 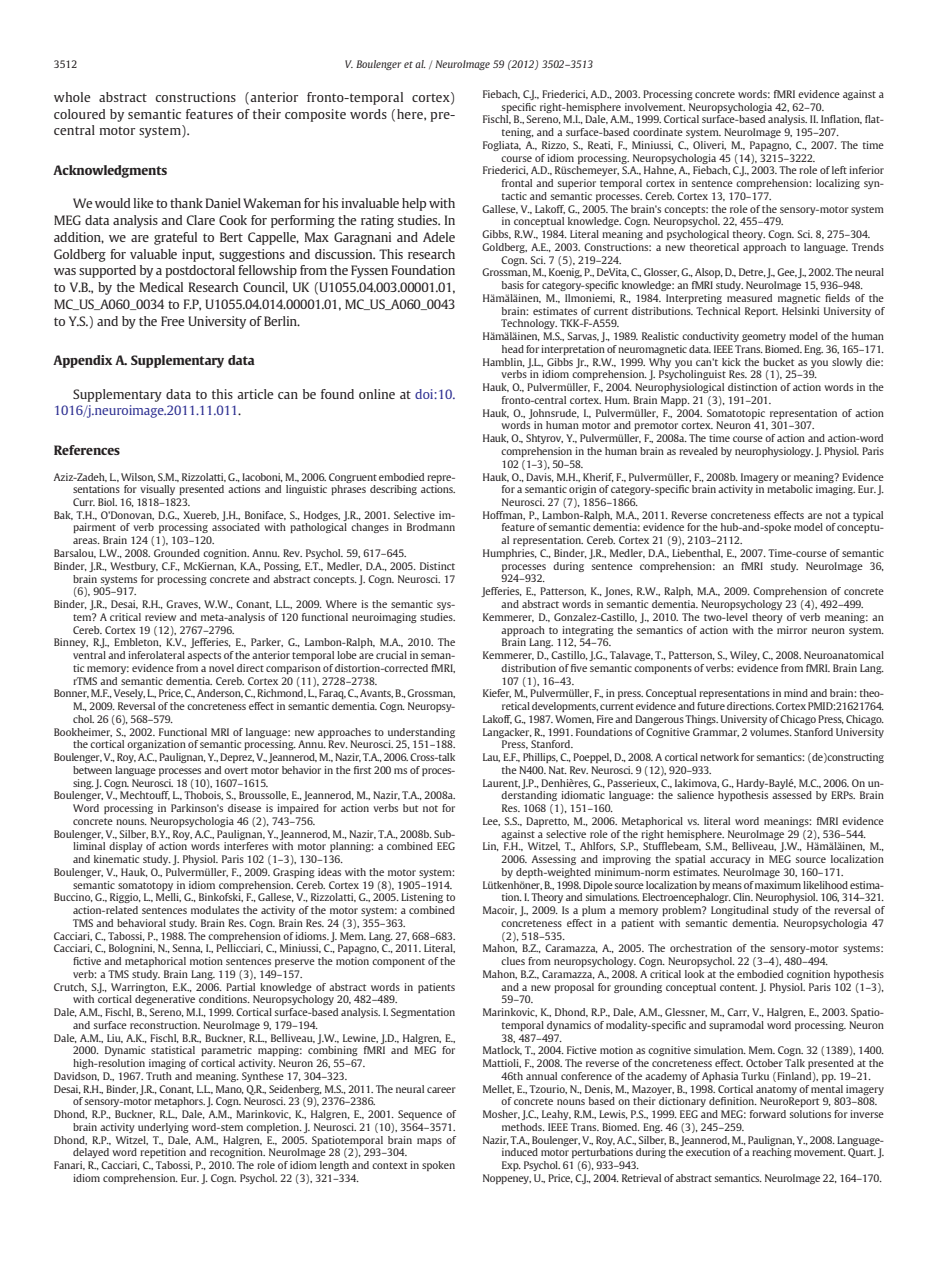 I want to click on Davis, so click(x=540, y=477).
